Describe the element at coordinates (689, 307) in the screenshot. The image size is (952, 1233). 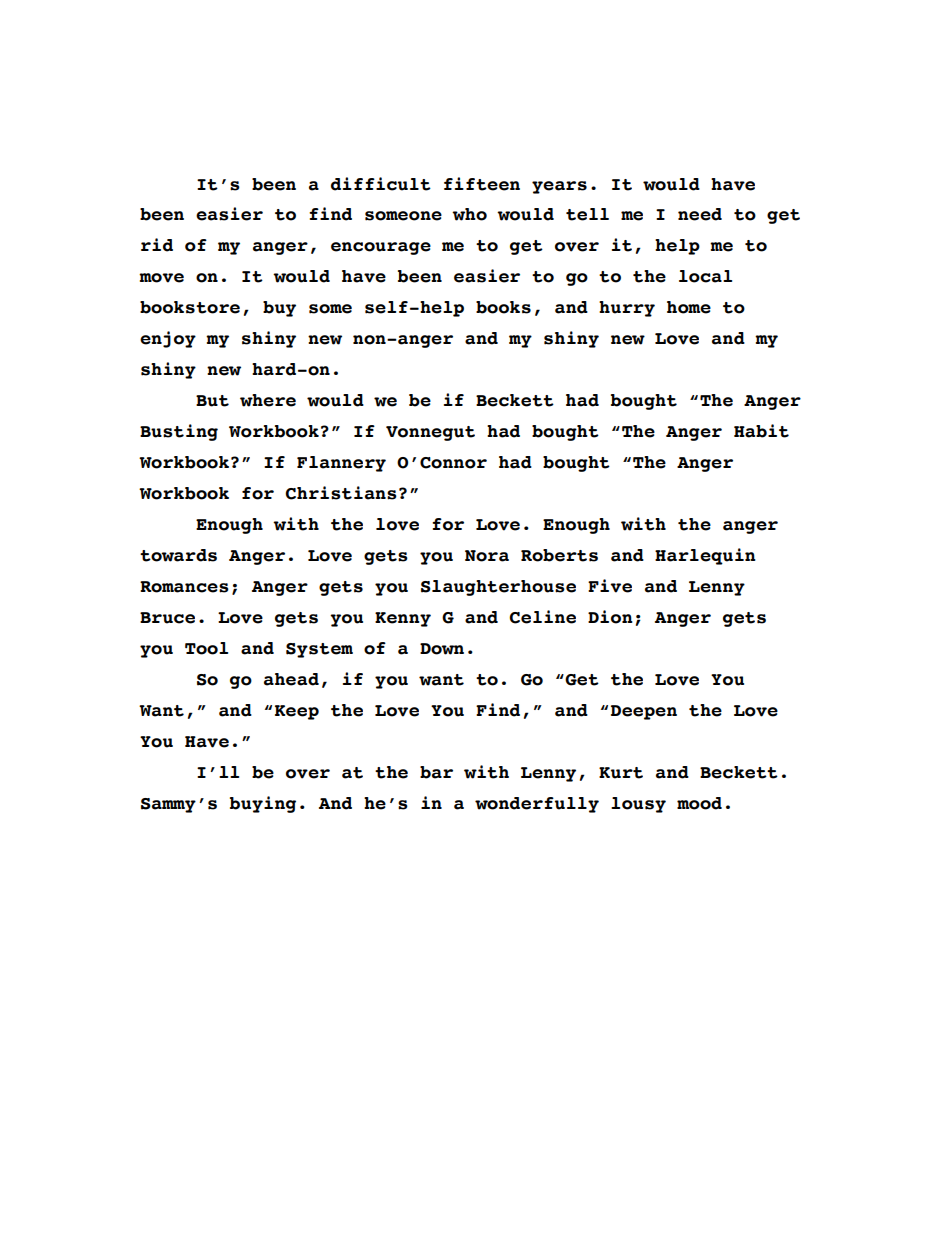
I see `home` at that location.
